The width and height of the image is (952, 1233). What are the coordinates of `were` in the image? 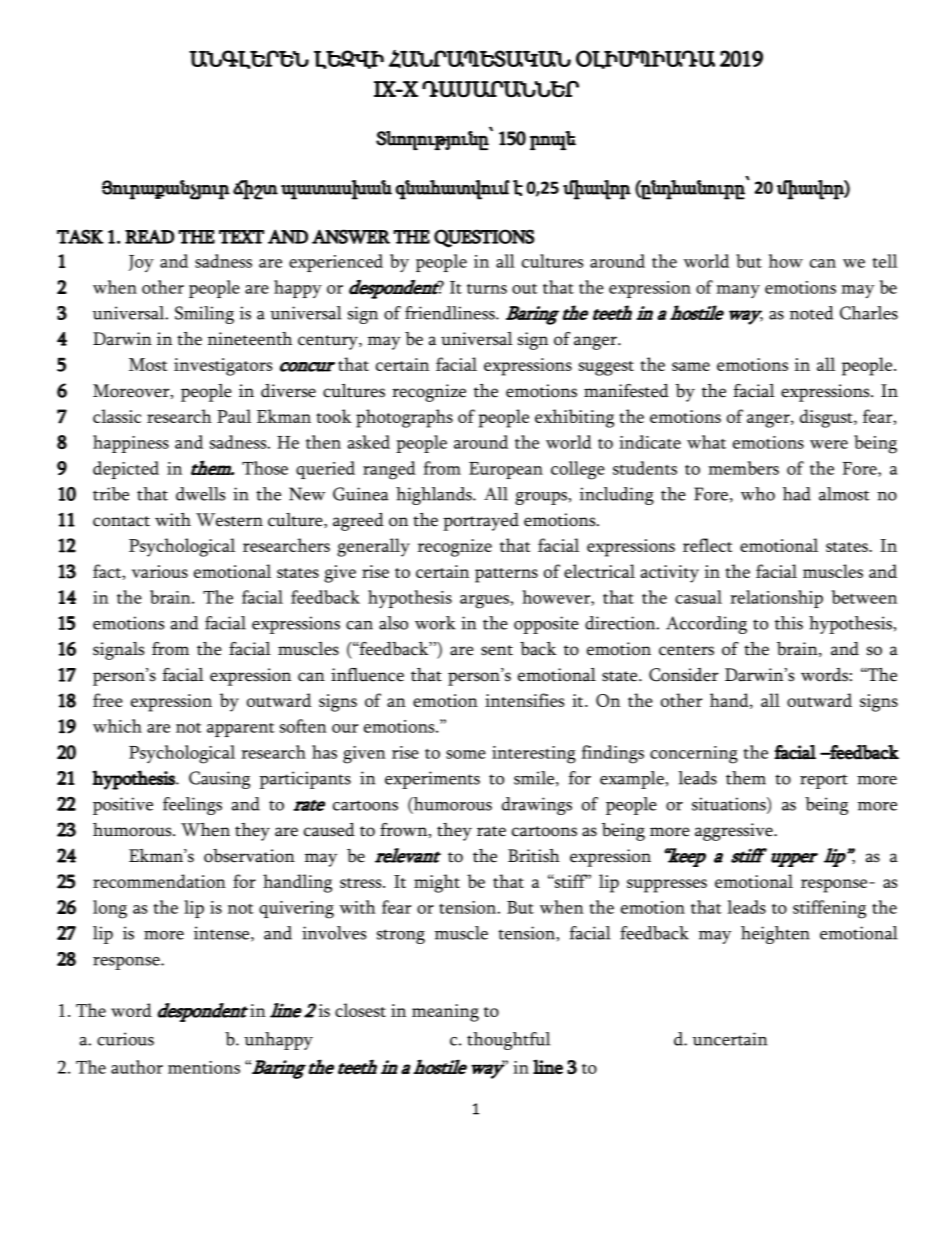 It's located at (829, 444).
